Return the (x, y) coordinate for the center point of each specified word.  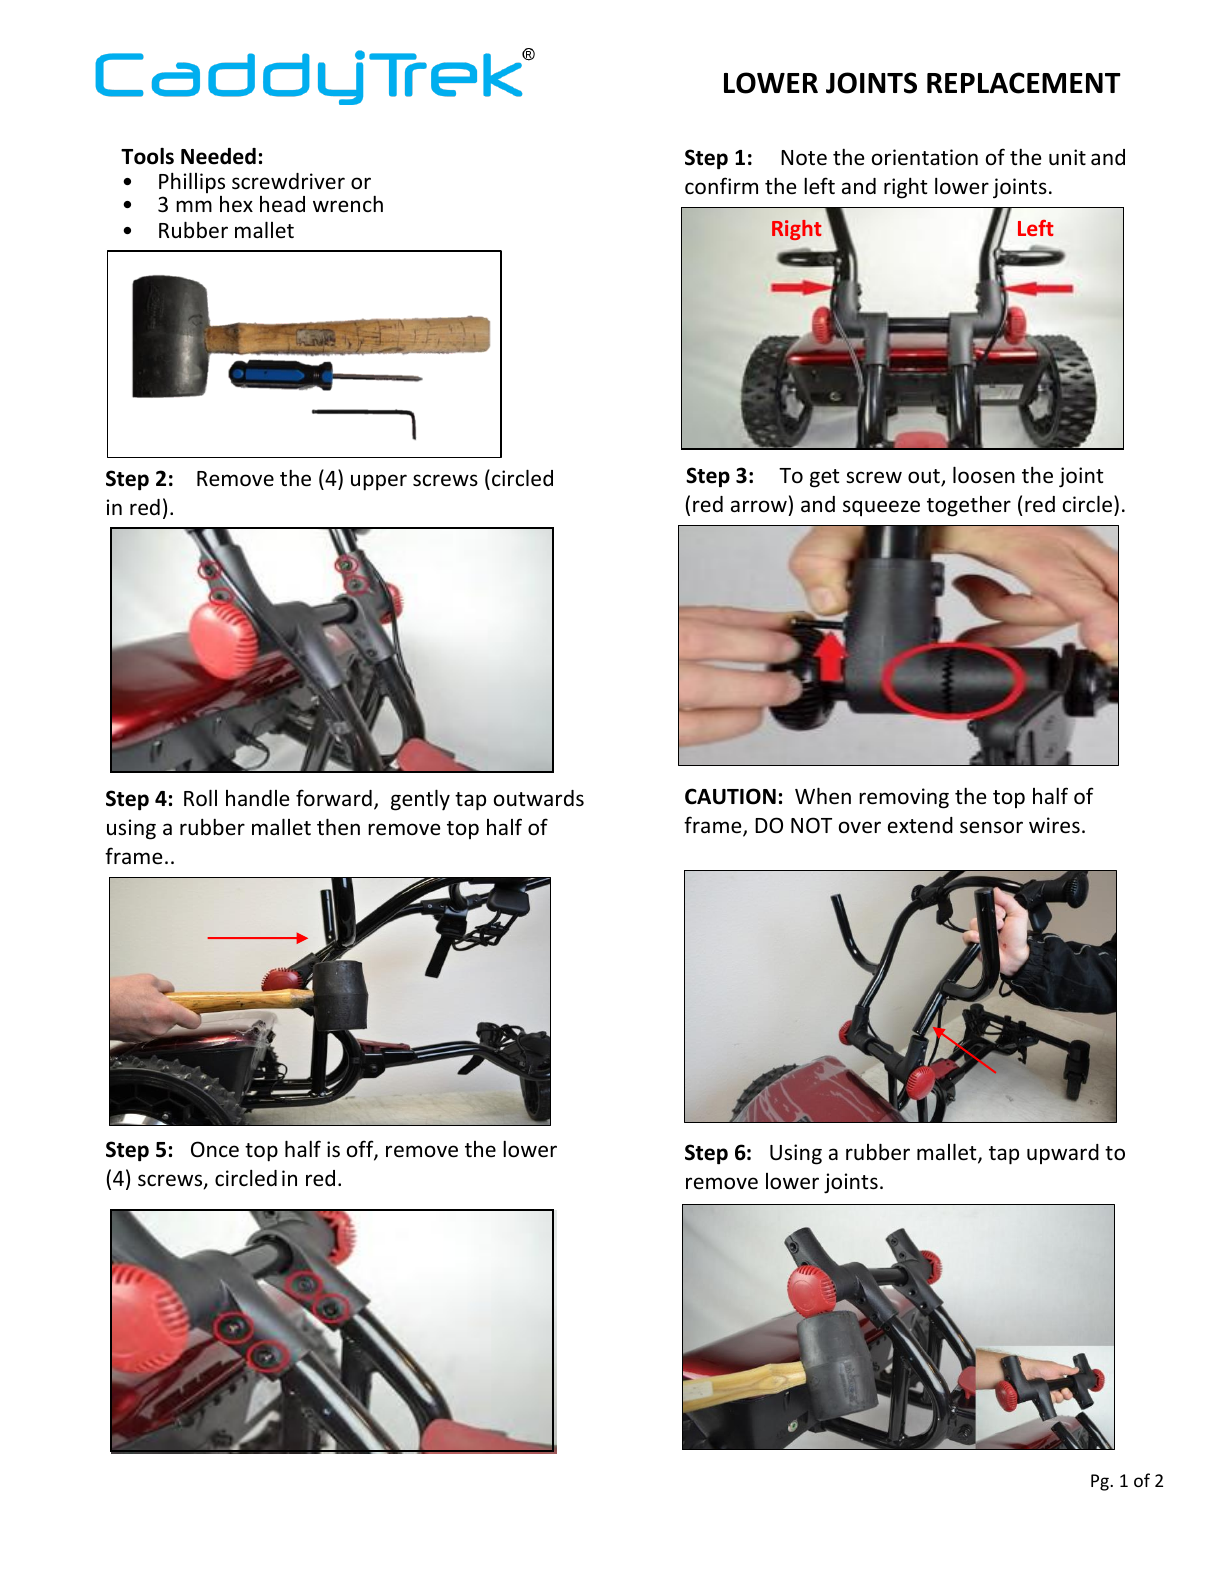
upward (1063, 1154)
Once (215, 1149)
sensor (991, 827)
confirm (721, 186)
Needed (218, 156)
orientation (925, 157)
